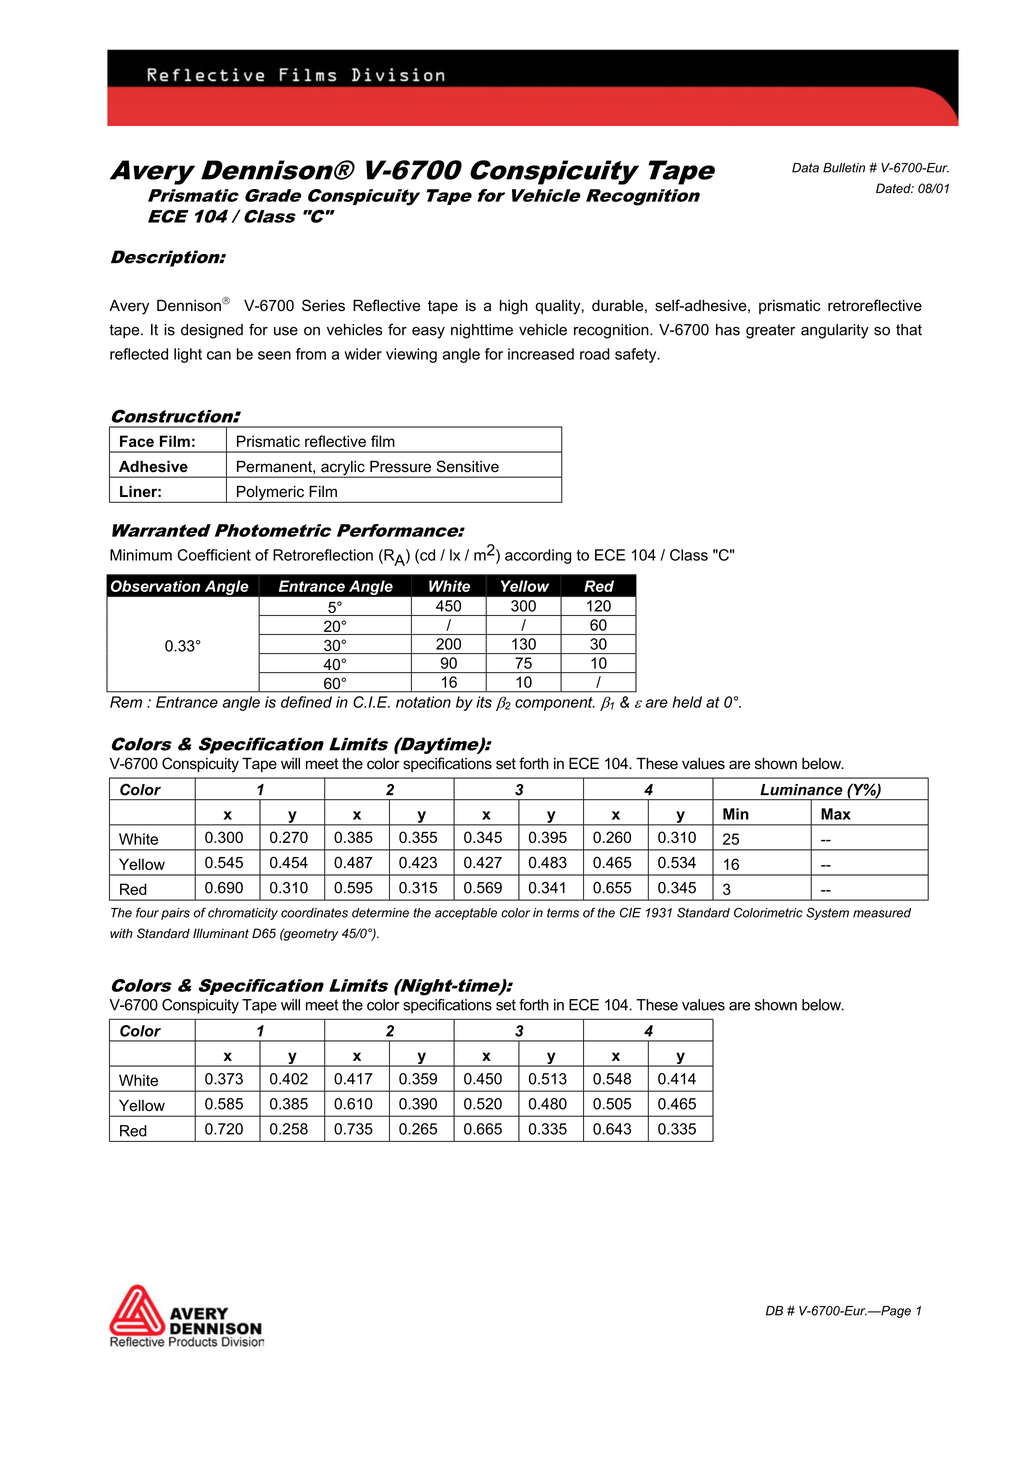  I want to click on Series, so click(323, 305).
